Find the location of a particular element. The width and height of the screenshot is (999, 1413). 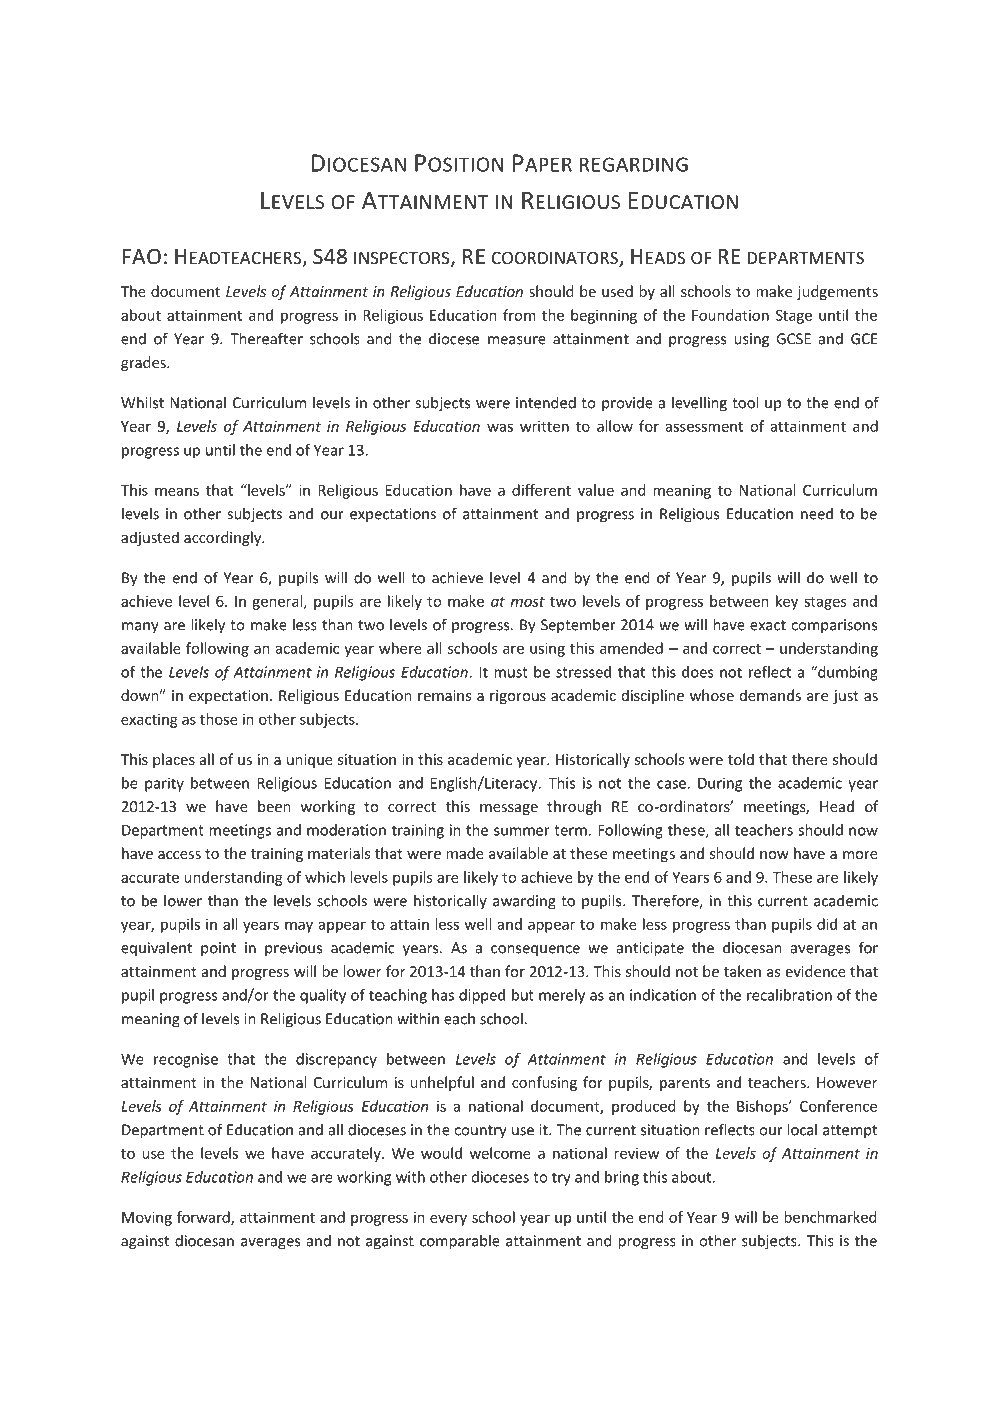

was is located at coordinates (500, 427).
